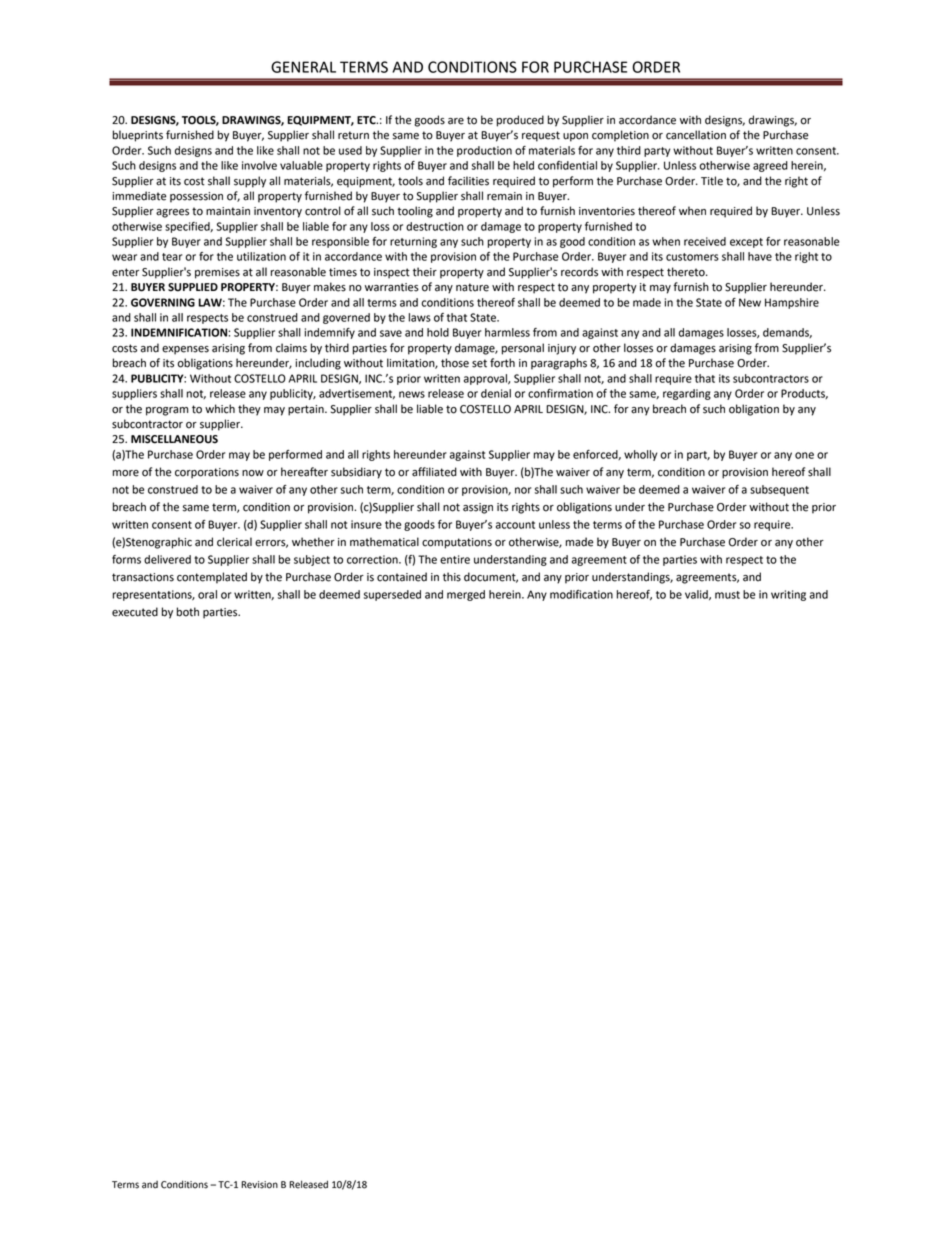  What do you see at coordinates (788, 595) in the image?
I see `writing` at bounding box center [788, 595].
